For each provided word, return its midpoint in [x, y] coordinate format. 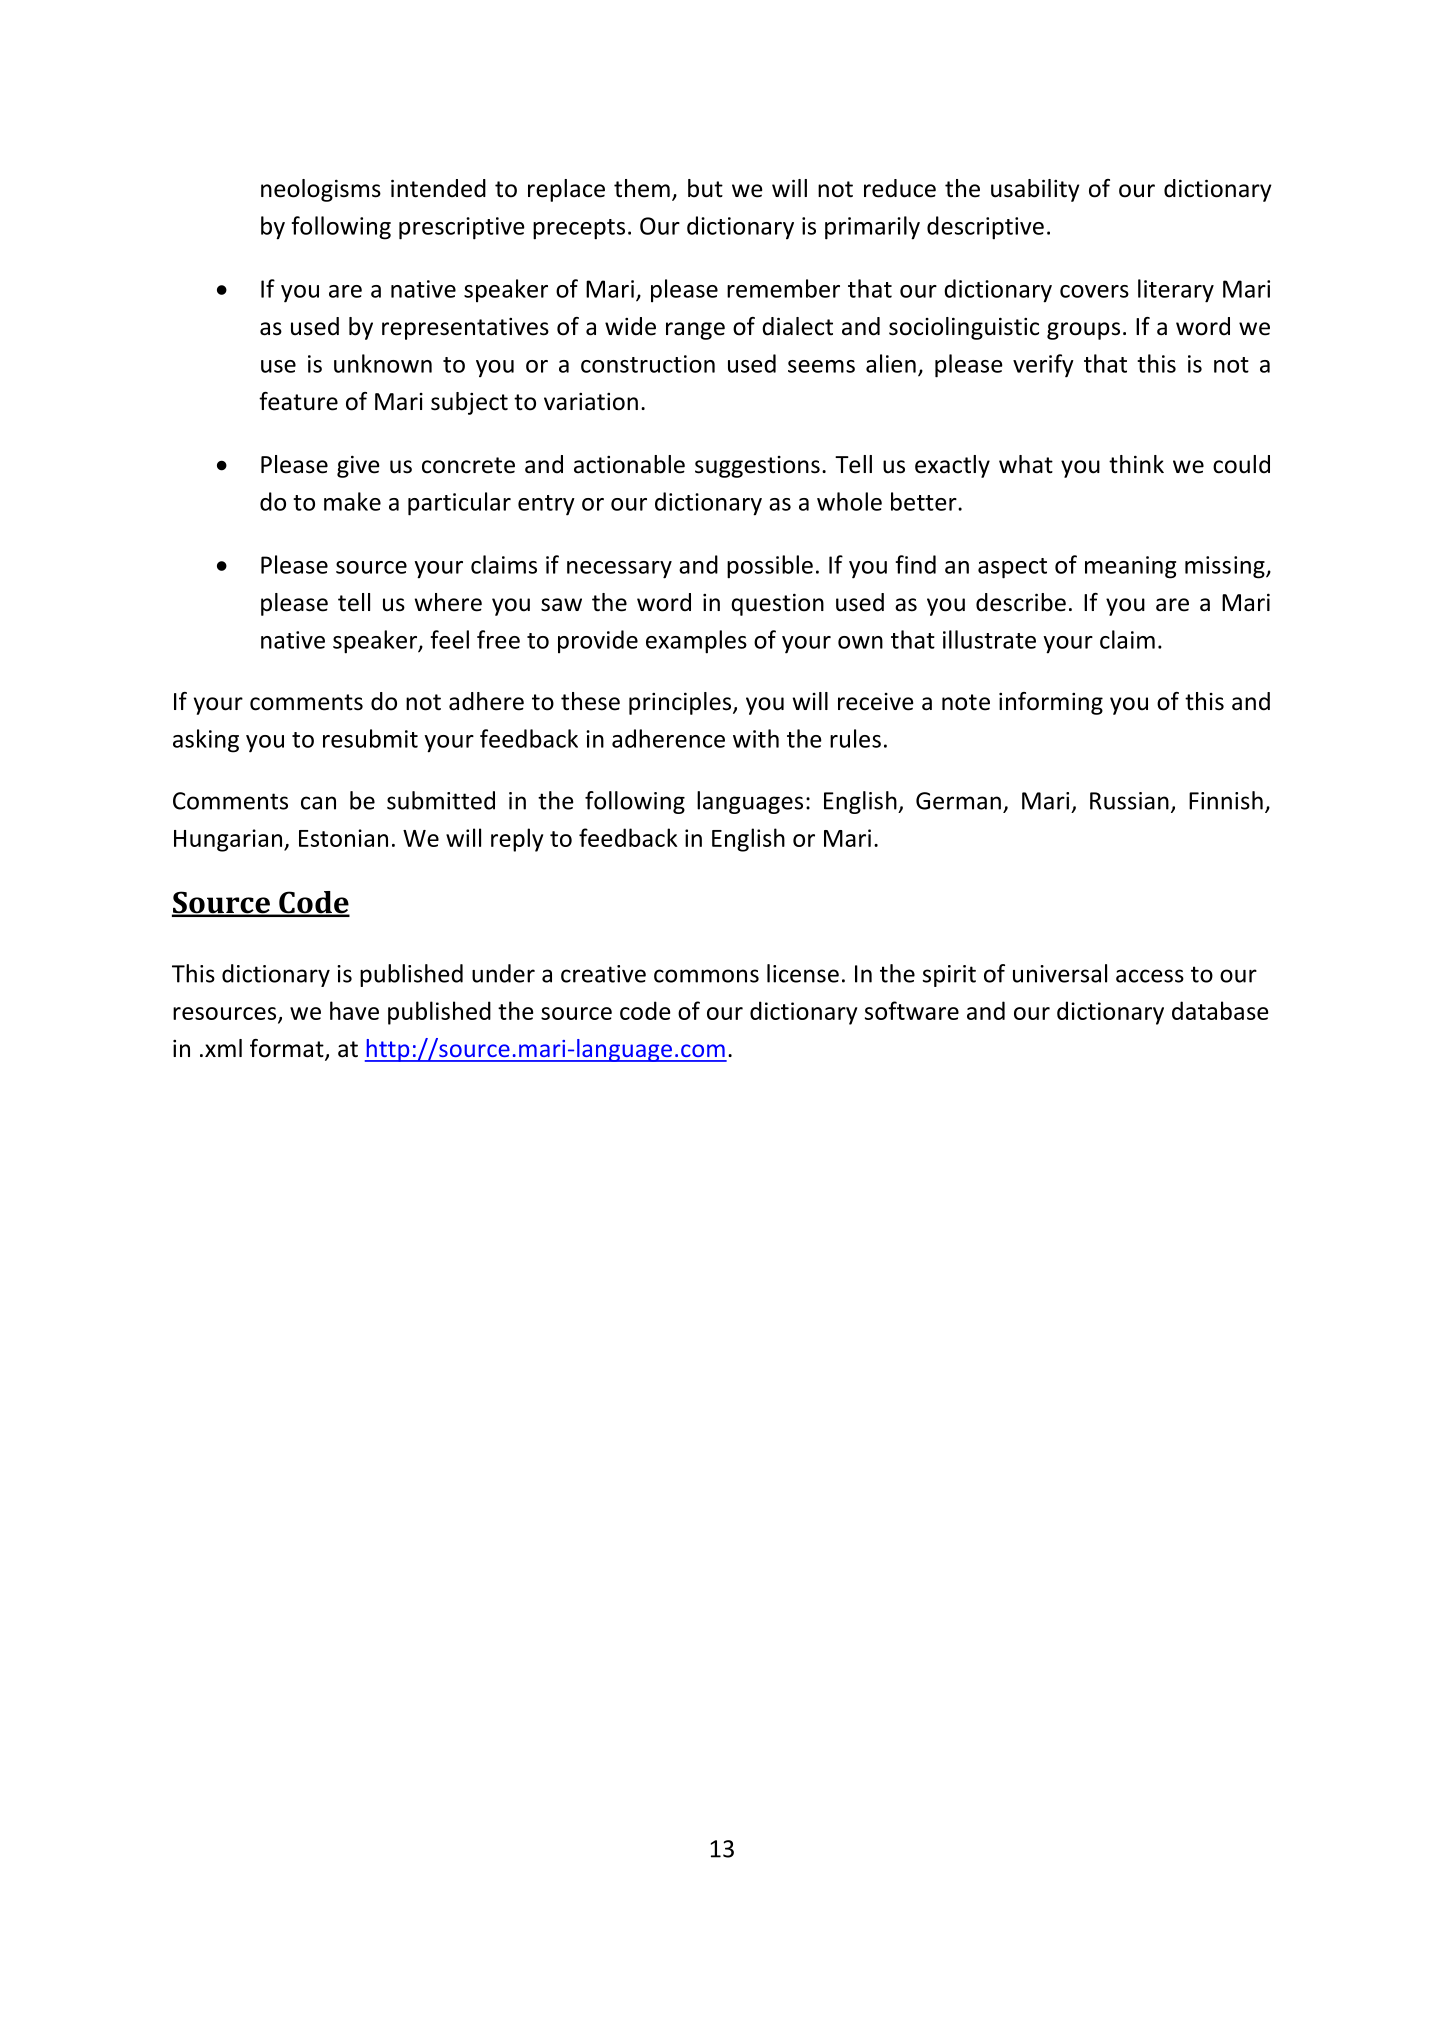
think [1136, 464]
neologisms [321, 190]
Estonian [343, 838]
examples [696, 642]
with [756, 738]
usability [1035, 190]
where [448, 602]
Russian [1129, 801]
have [354, 1010]
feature [298, 401]
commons [706, 976]
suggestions [757, 467]
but [705, 188]
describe [1021, 602]
